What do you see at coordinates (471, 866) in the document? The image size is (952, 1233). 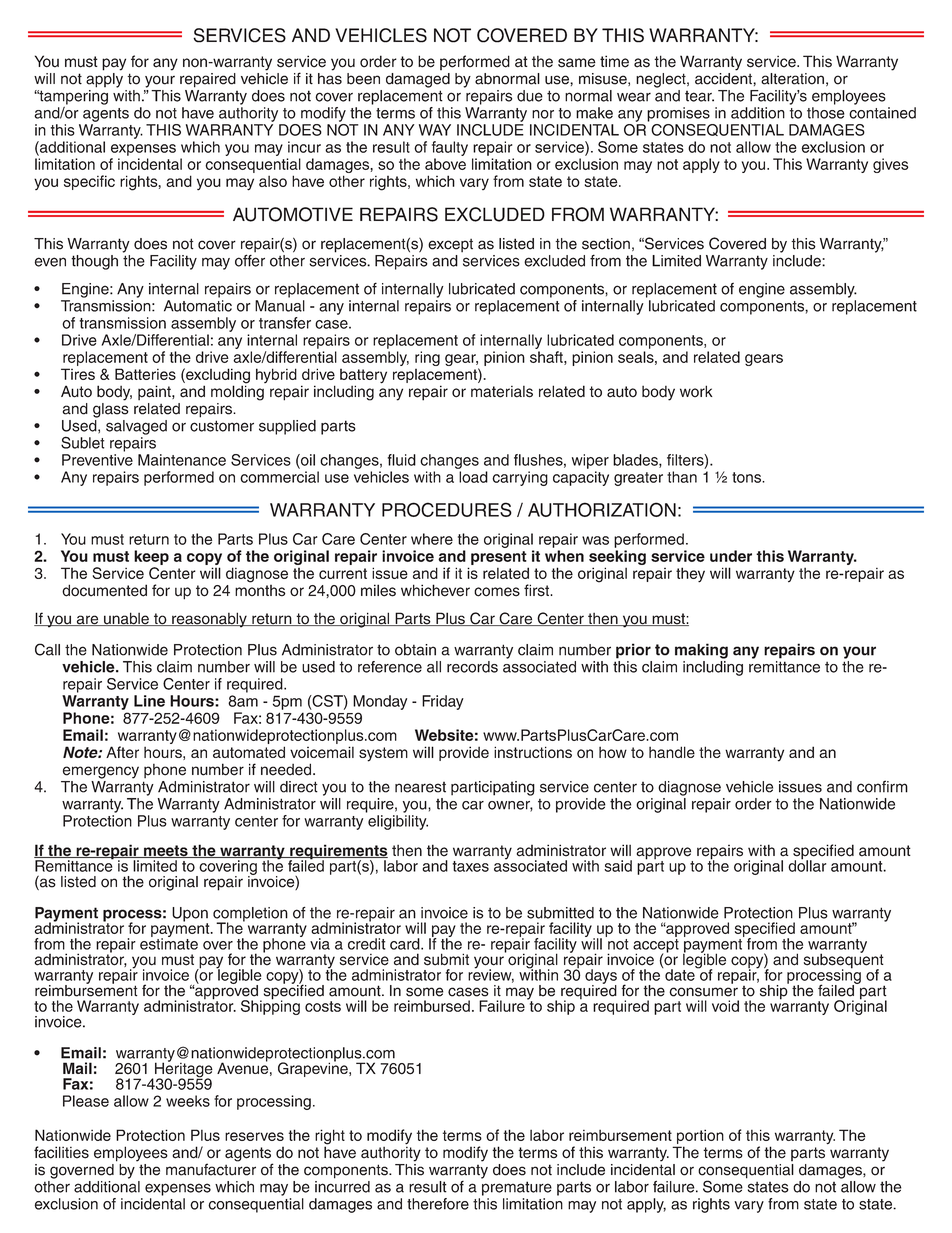 I see `taxes` at bounding box center [471, 866].
